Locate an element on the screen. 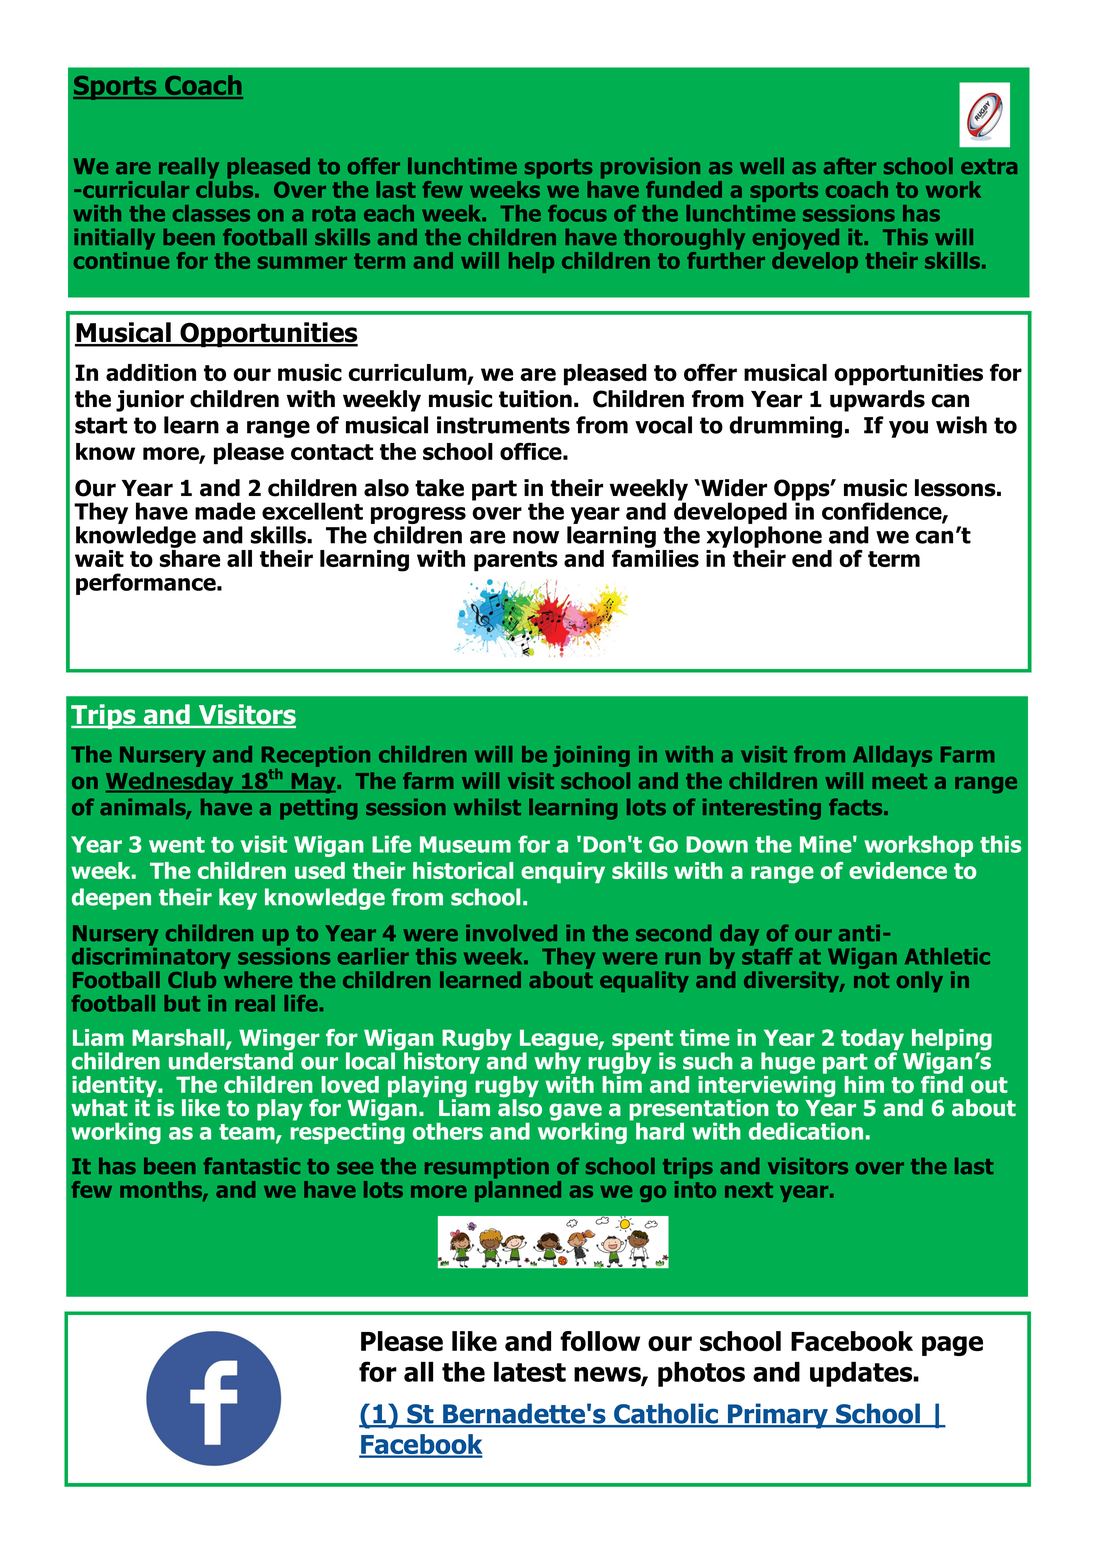  Wednesday is located at coordinates (171, 782).
